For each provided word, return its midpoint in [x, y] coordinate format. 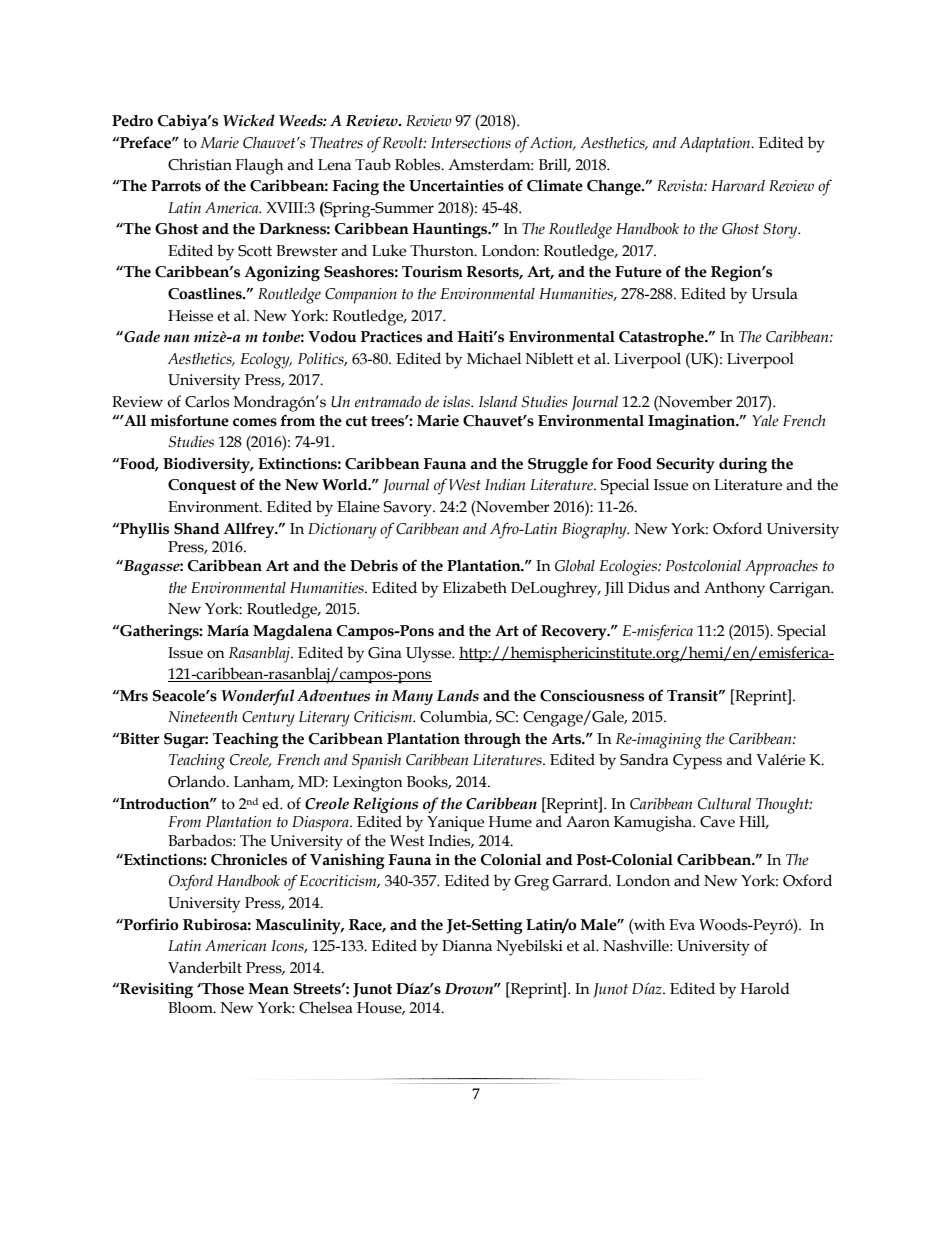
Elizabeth [475, 587]
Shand [197, 529]
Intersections [471, 143]
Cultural [724, 804]
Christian [200, 164]
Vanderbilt [205, 967]
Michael [494, 358]
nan [176, 338]
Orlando [198, 781]
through [492, 740]
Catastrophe [662, 338]
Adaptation [716, 145]
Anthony [734, 589]
